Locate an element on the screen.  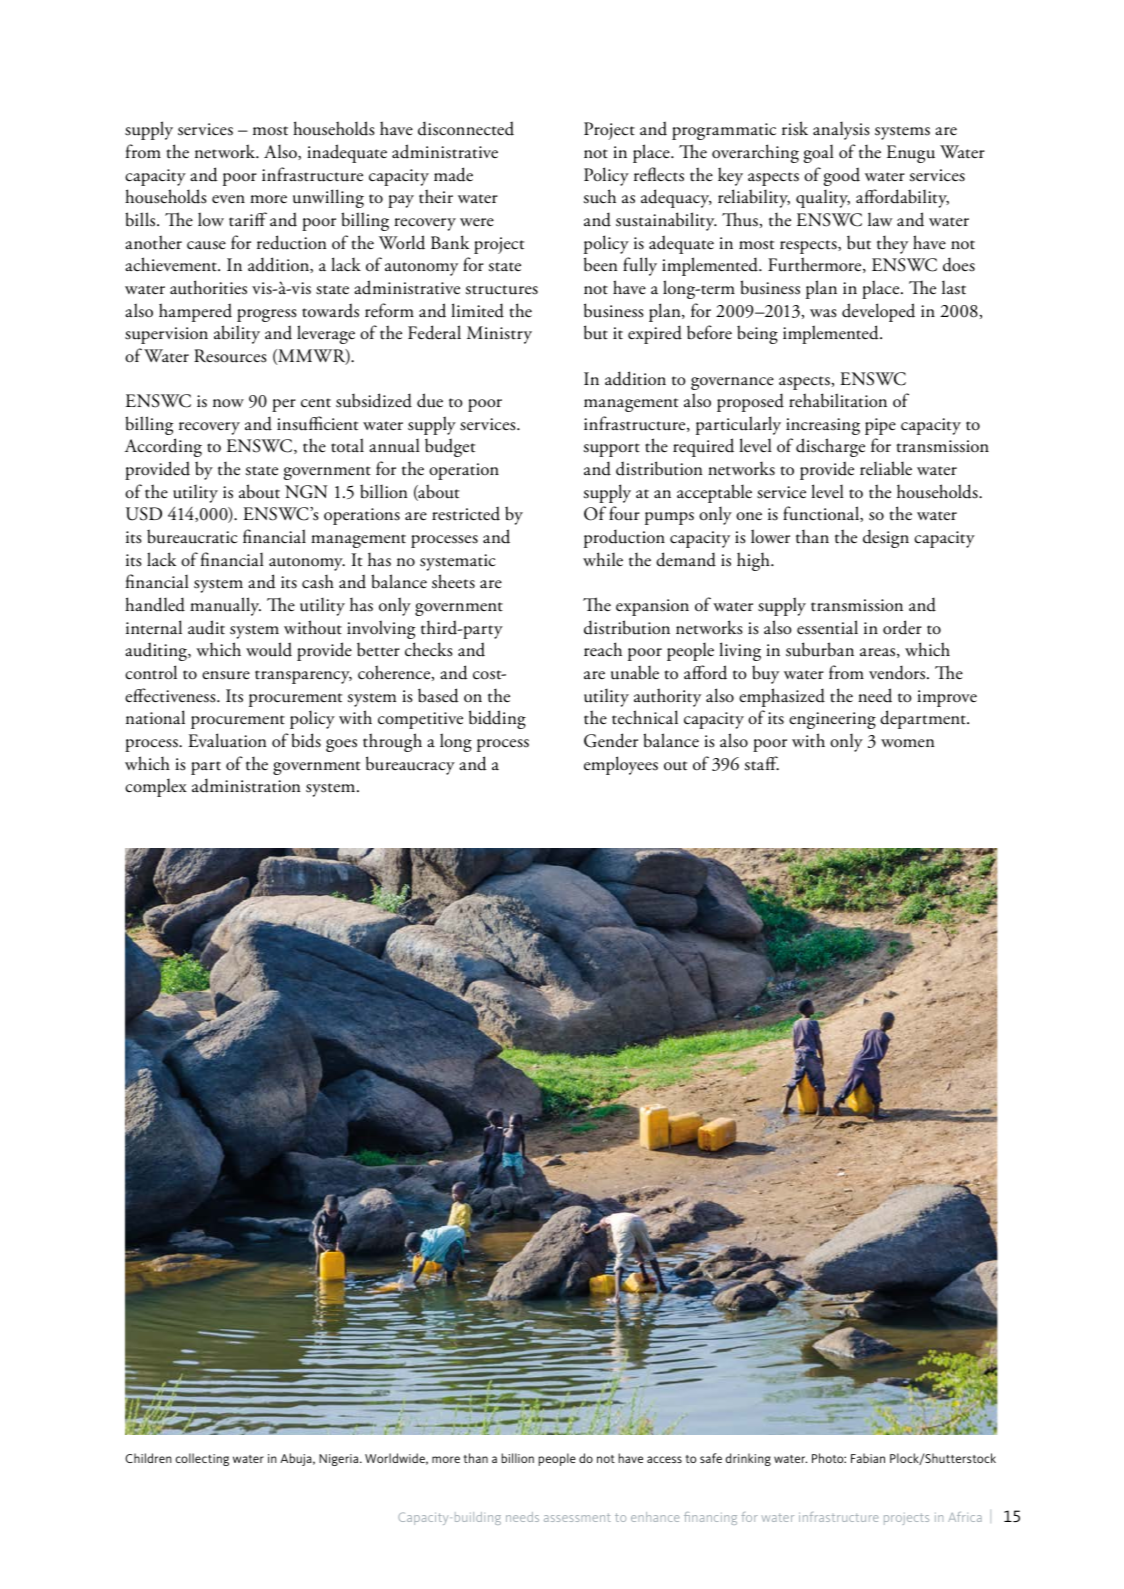
good is located at coordinates (842, 176).
